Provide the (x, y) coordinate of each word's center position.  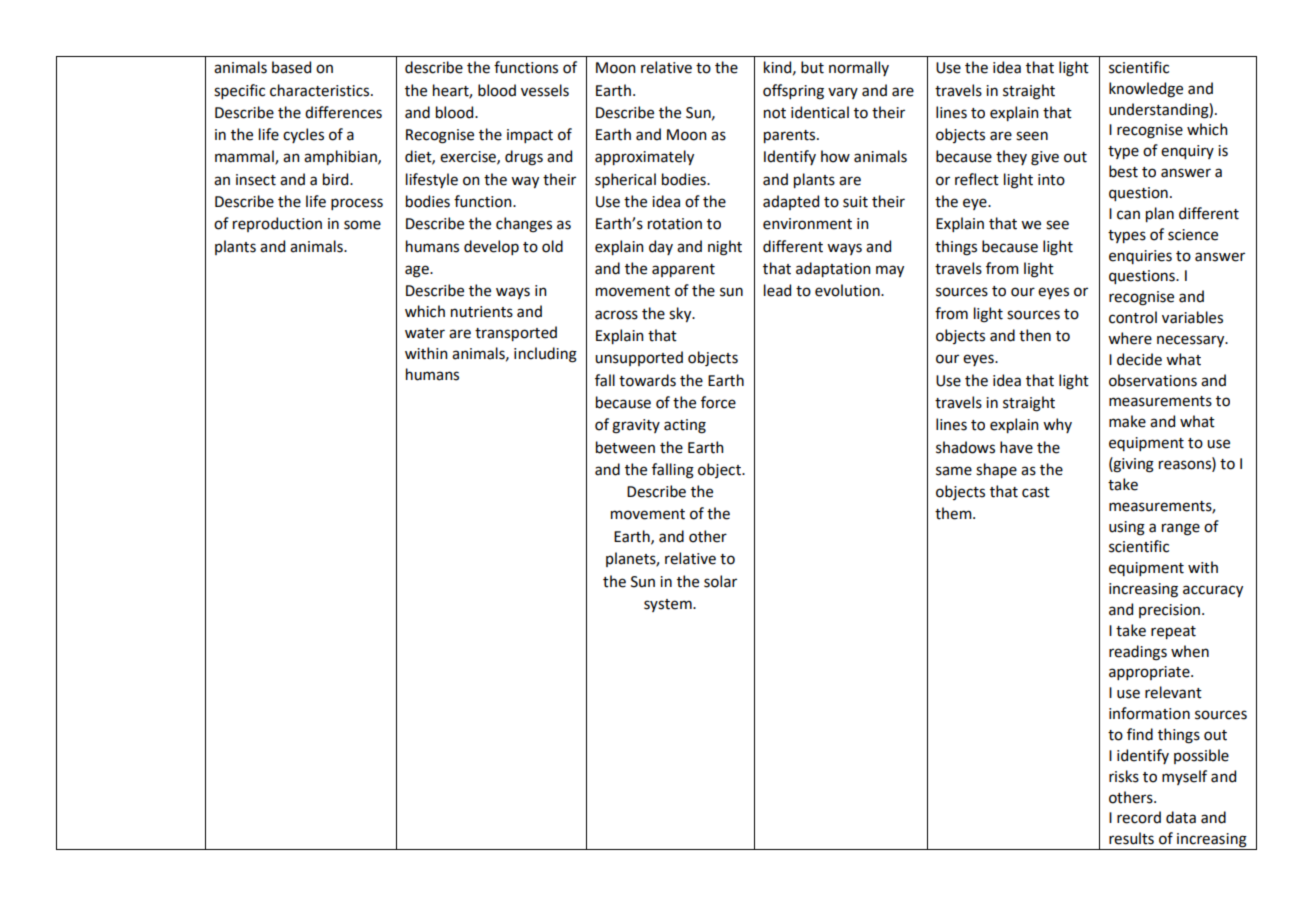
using (1127, 528)
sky (681, 314)
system (669, 605)
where (1130, 338)
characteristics (321, 90)
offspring (793, 92)
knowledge (1146, 90)
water (425, 333)
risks (1124, 776)
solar (720, 581)
